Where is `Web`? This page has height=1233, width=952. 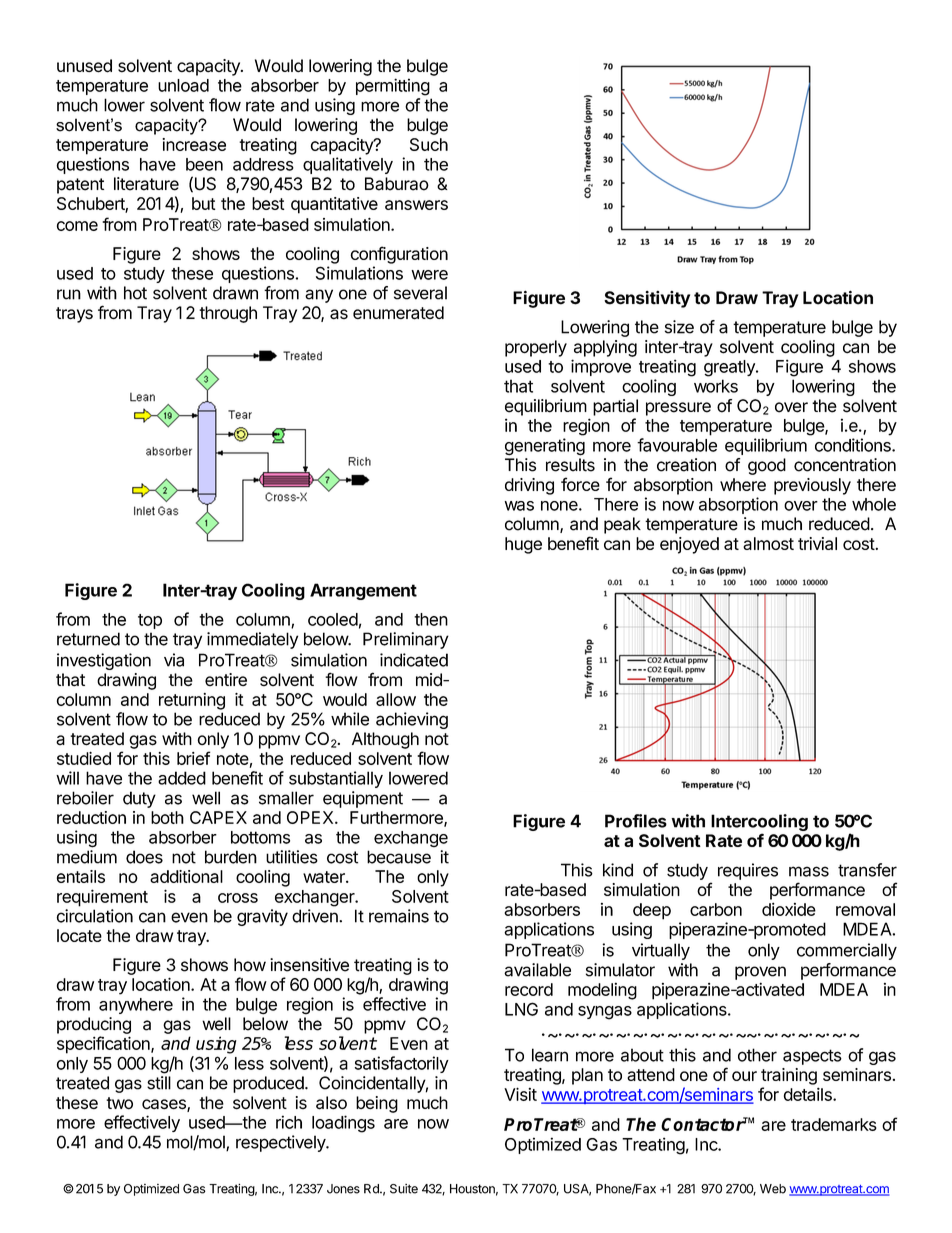 Web is located at coordinates (773, 1189).
